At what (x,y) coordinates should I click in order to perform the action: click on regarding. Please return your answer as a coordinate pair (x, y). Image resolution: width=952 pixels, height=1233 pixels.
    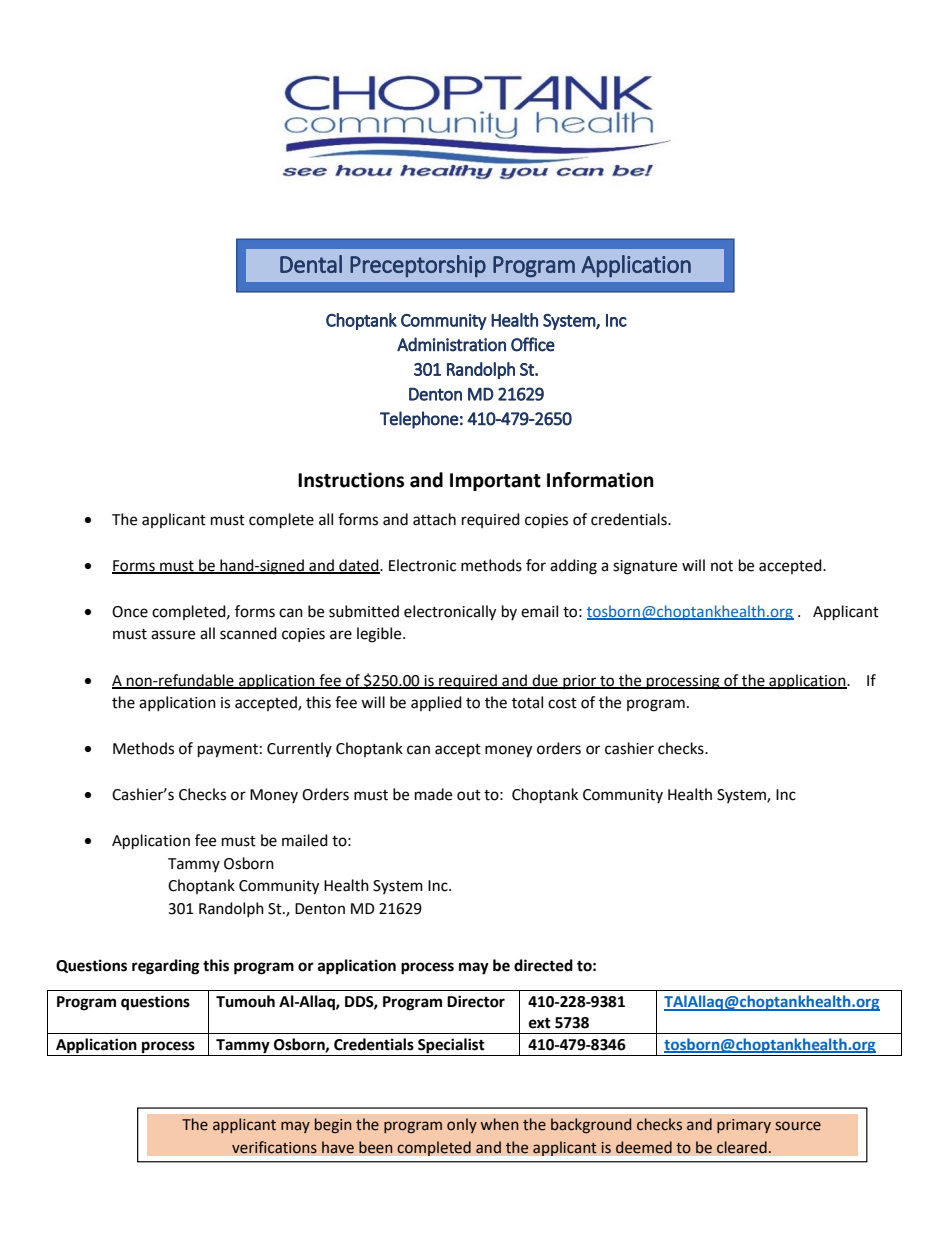
    Looking at the image, I should click on (166, 967).
